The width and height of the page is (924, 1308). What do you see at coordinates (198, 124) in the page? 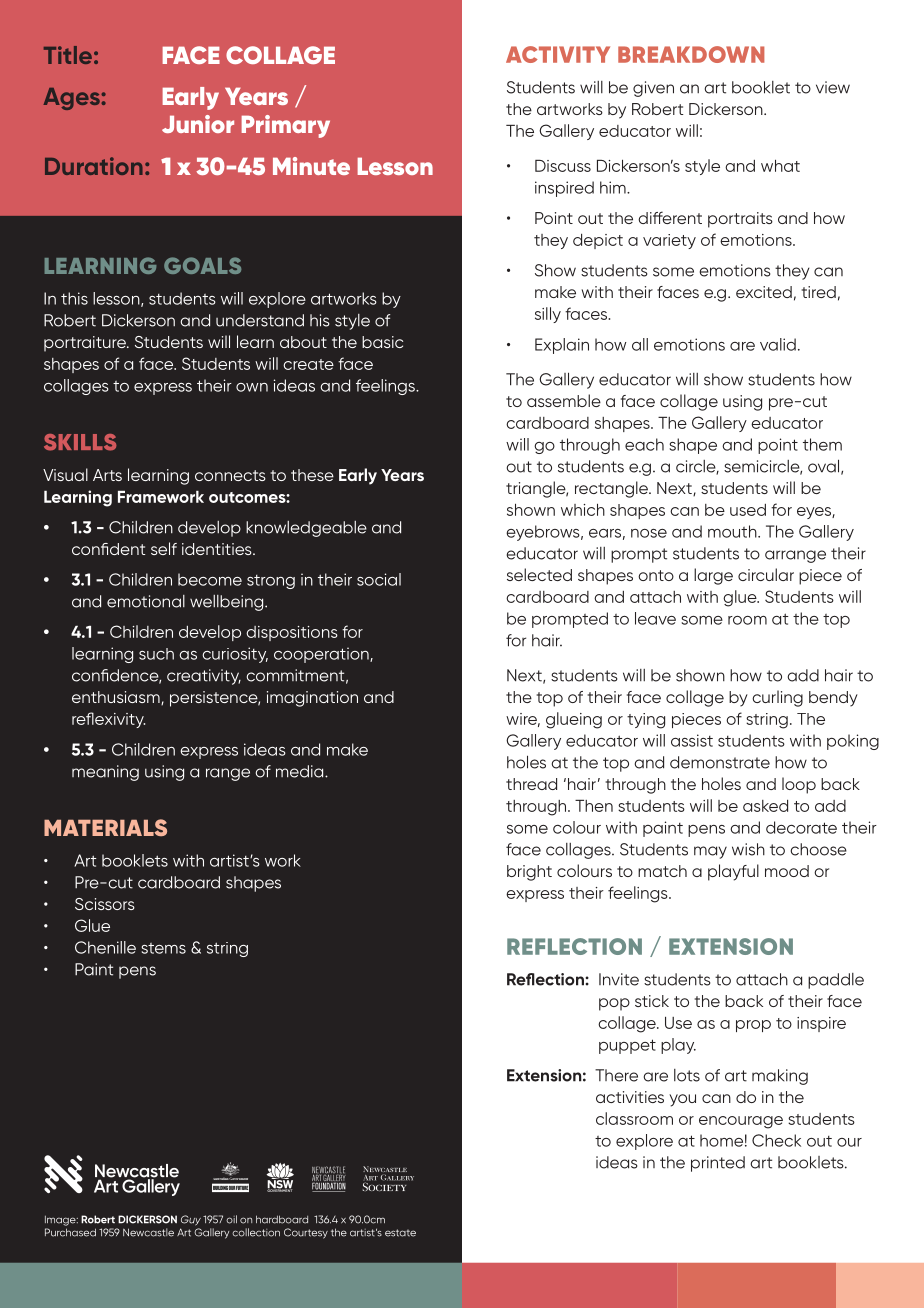
I see `Junior` at bounding box center [198, 124].
